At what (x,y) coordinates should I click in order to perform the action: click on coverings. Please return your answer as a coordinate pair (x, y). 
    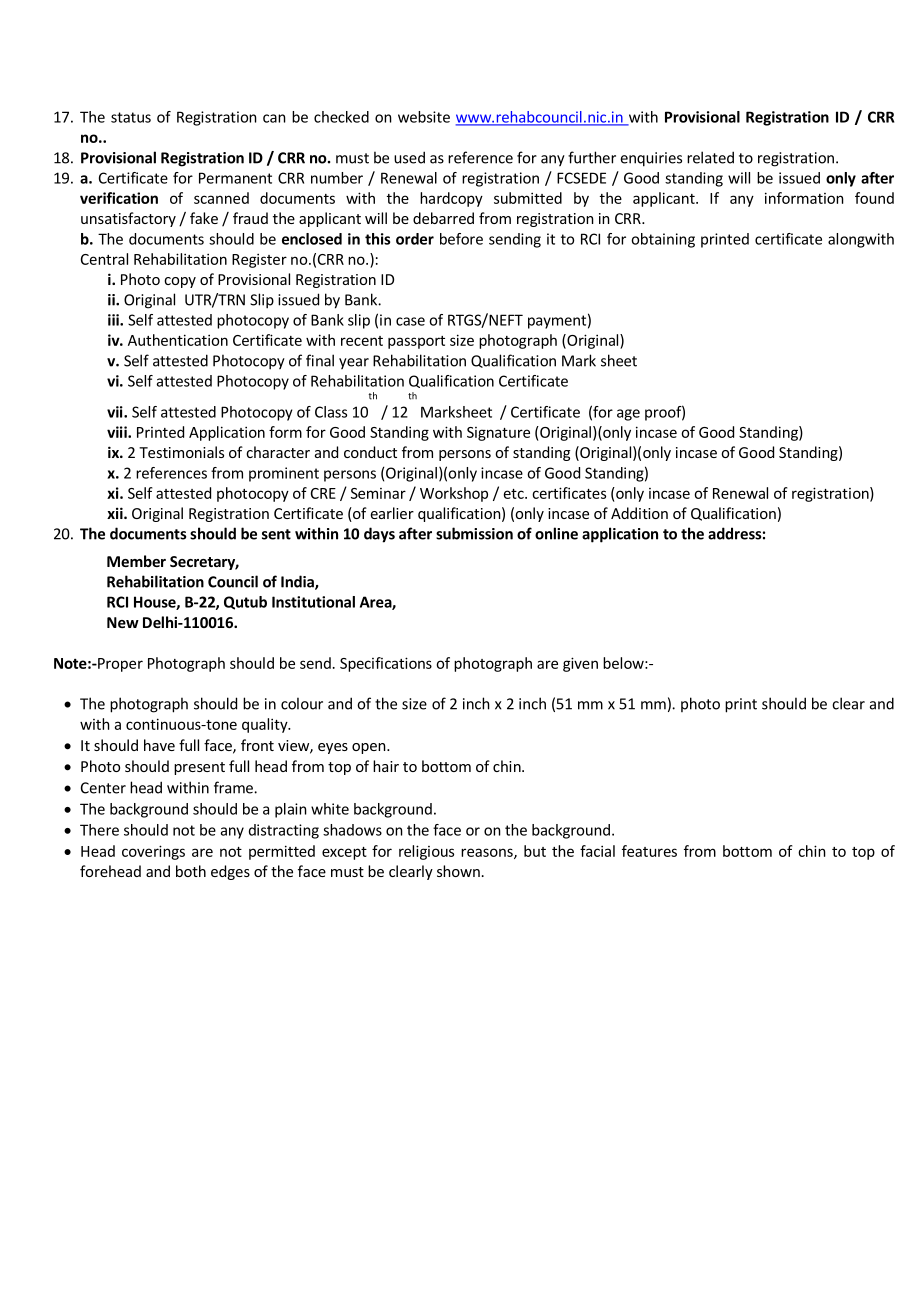
    Looking at the image, I should click on (153, 852).
